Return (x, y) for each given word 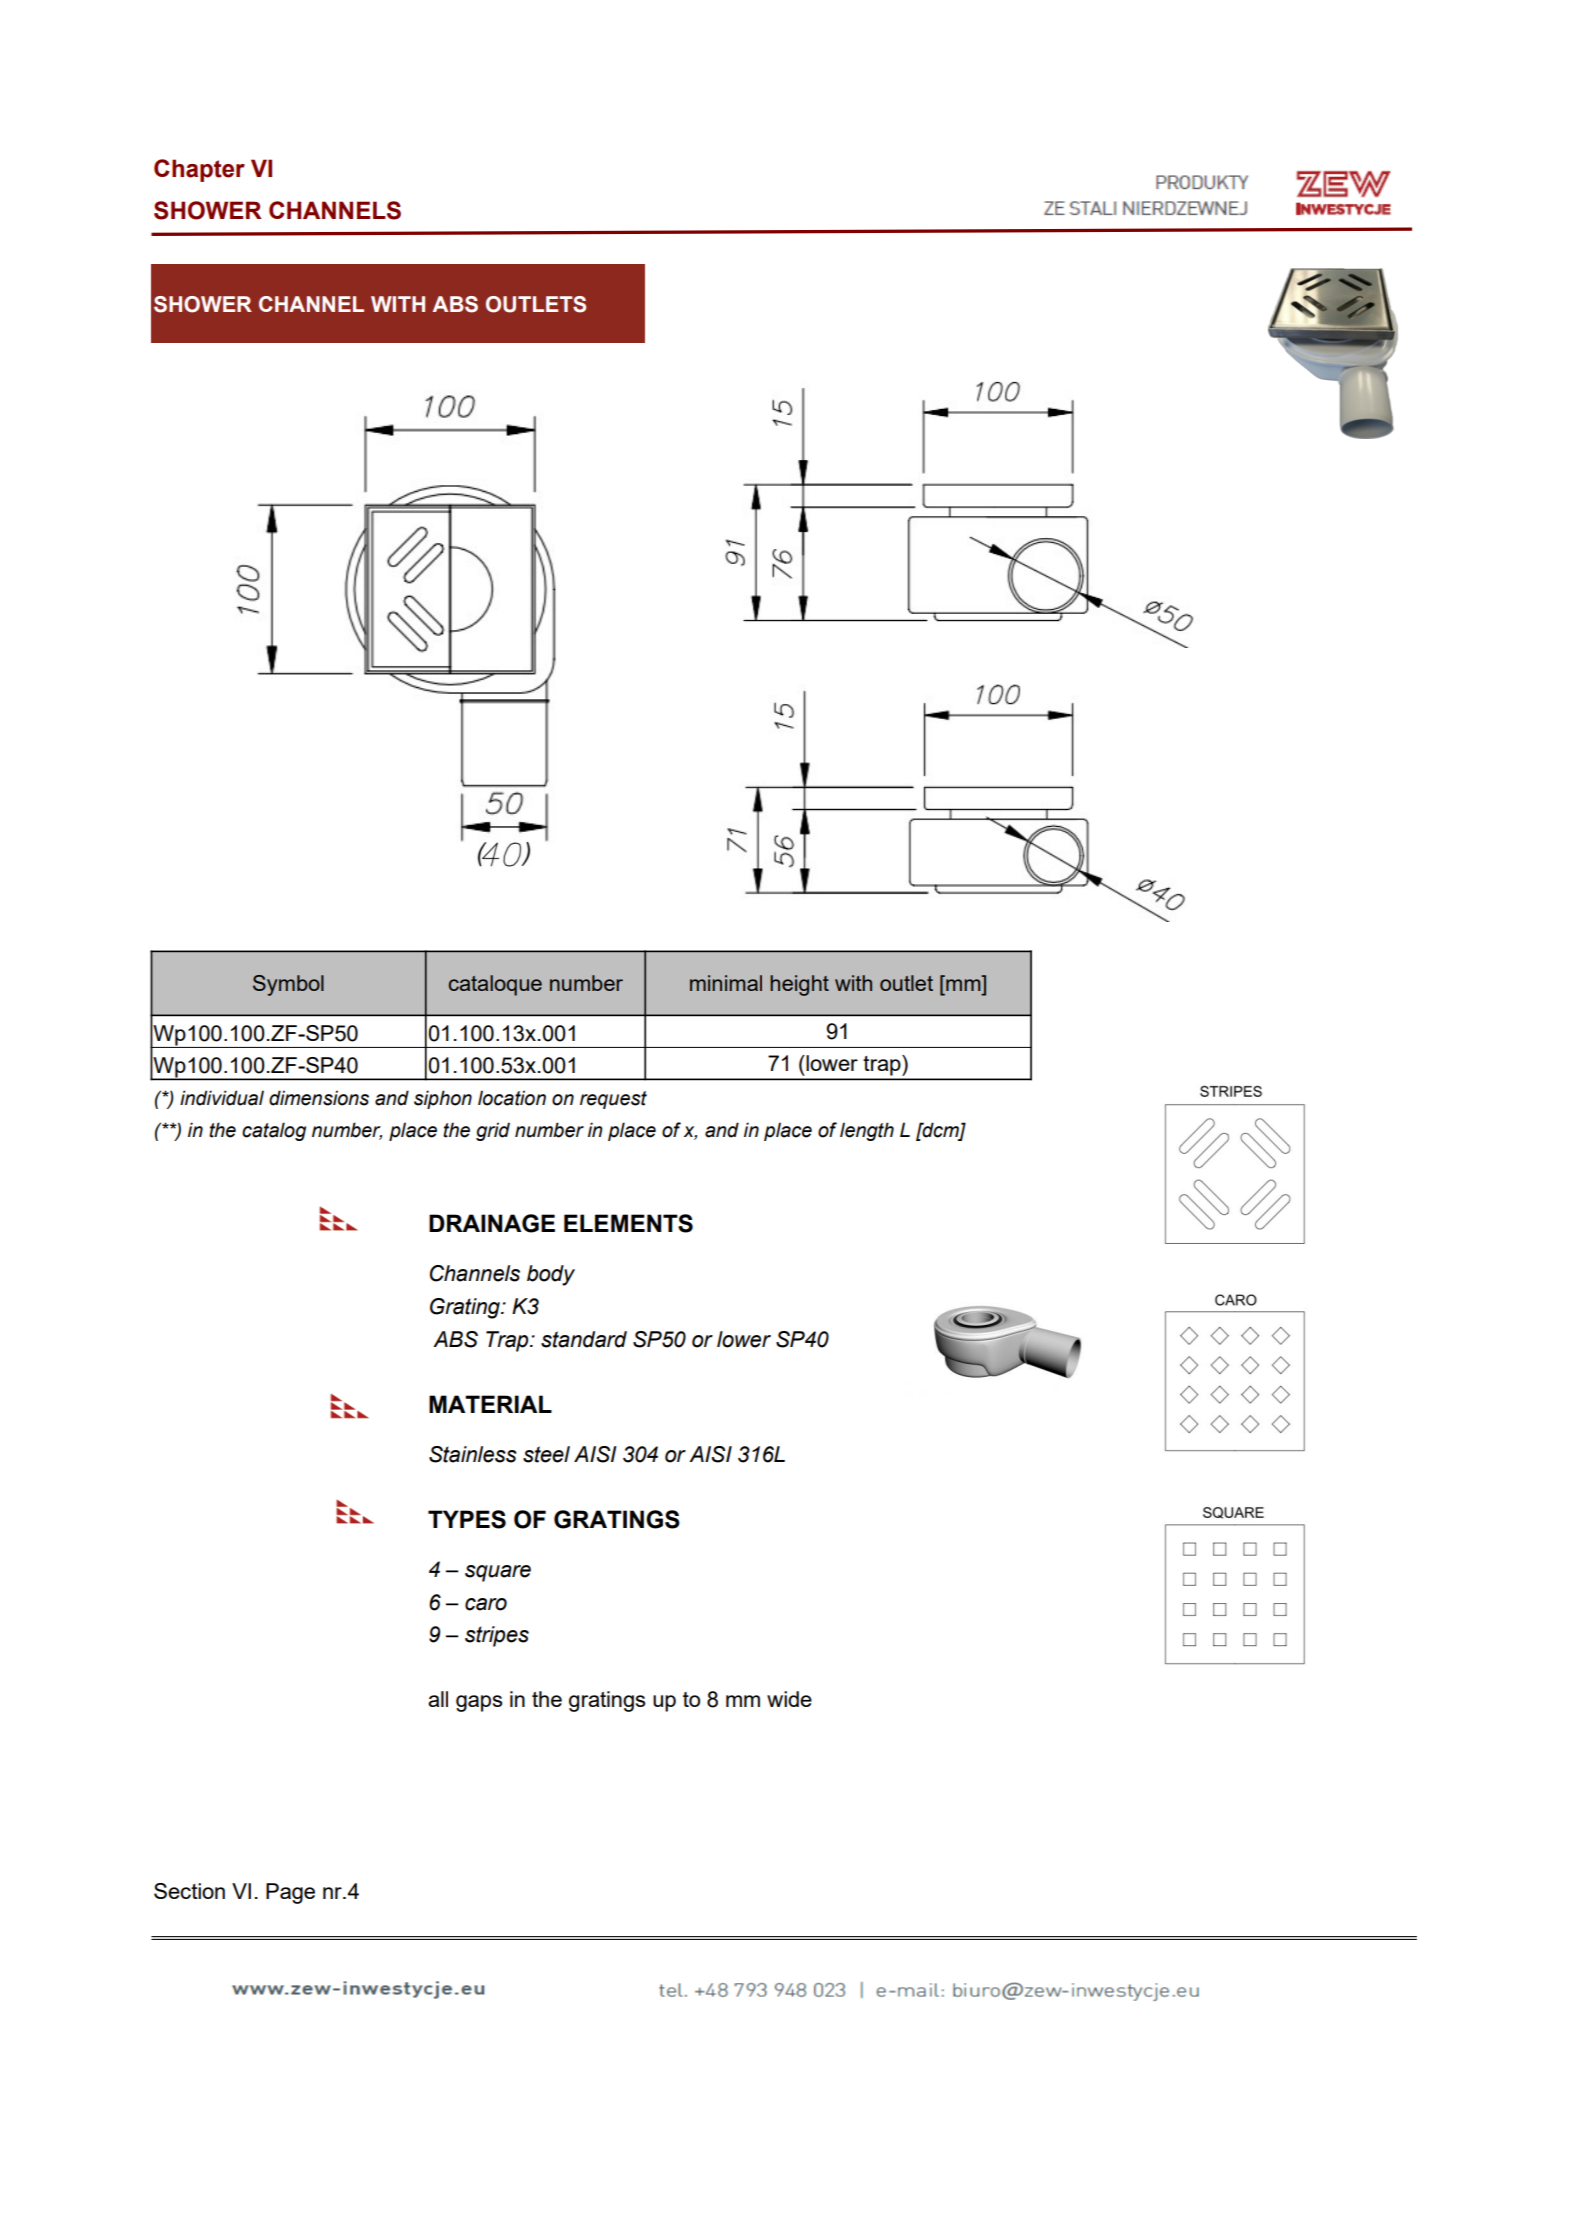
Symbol (288, 985)
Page (290, 1893)
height (799, 985)
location (512, 1098)
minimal (726, 983)
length (867, 1131)
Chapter (199, 170)
